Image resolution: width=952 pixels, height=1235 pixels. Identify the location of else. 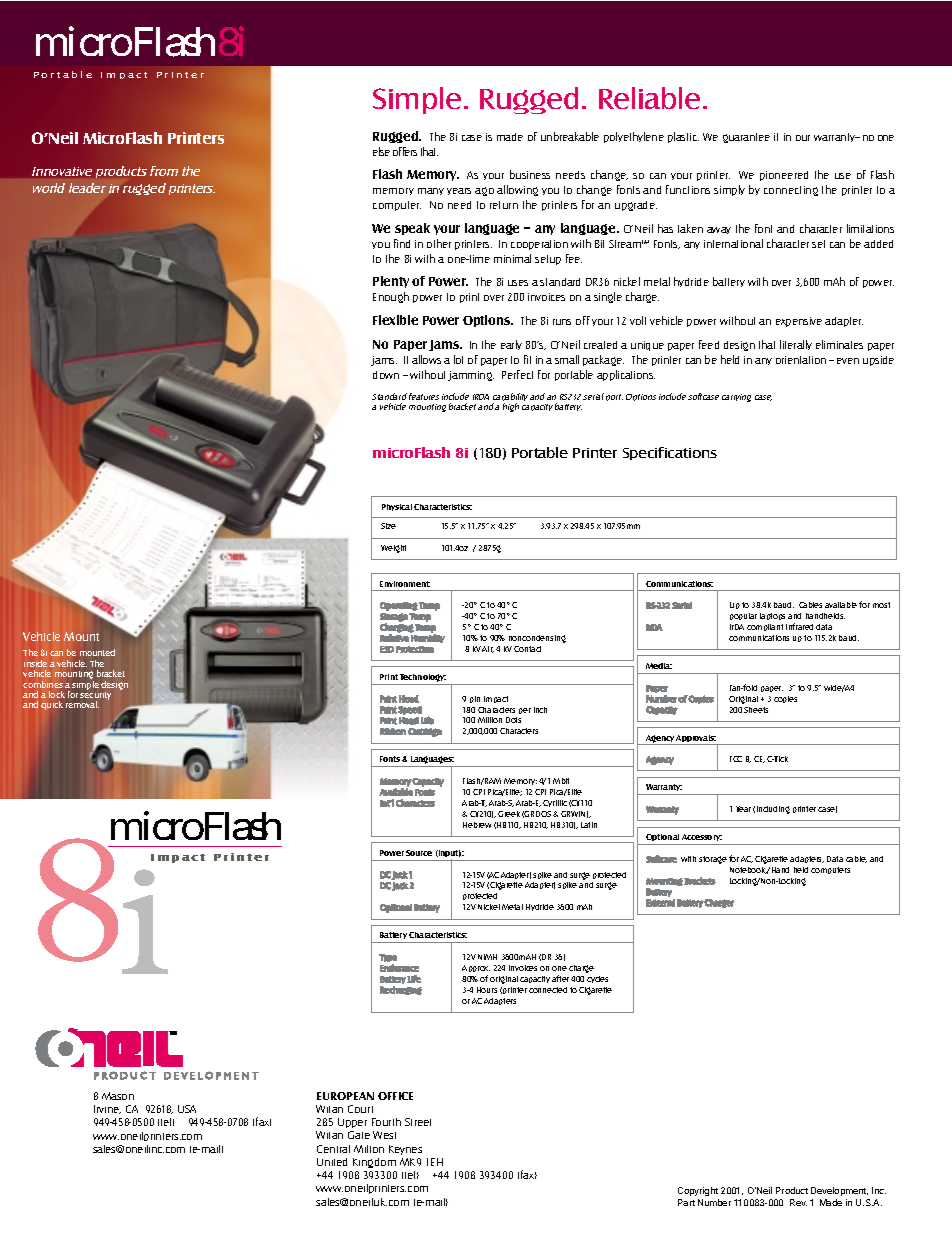
(381, 151).
